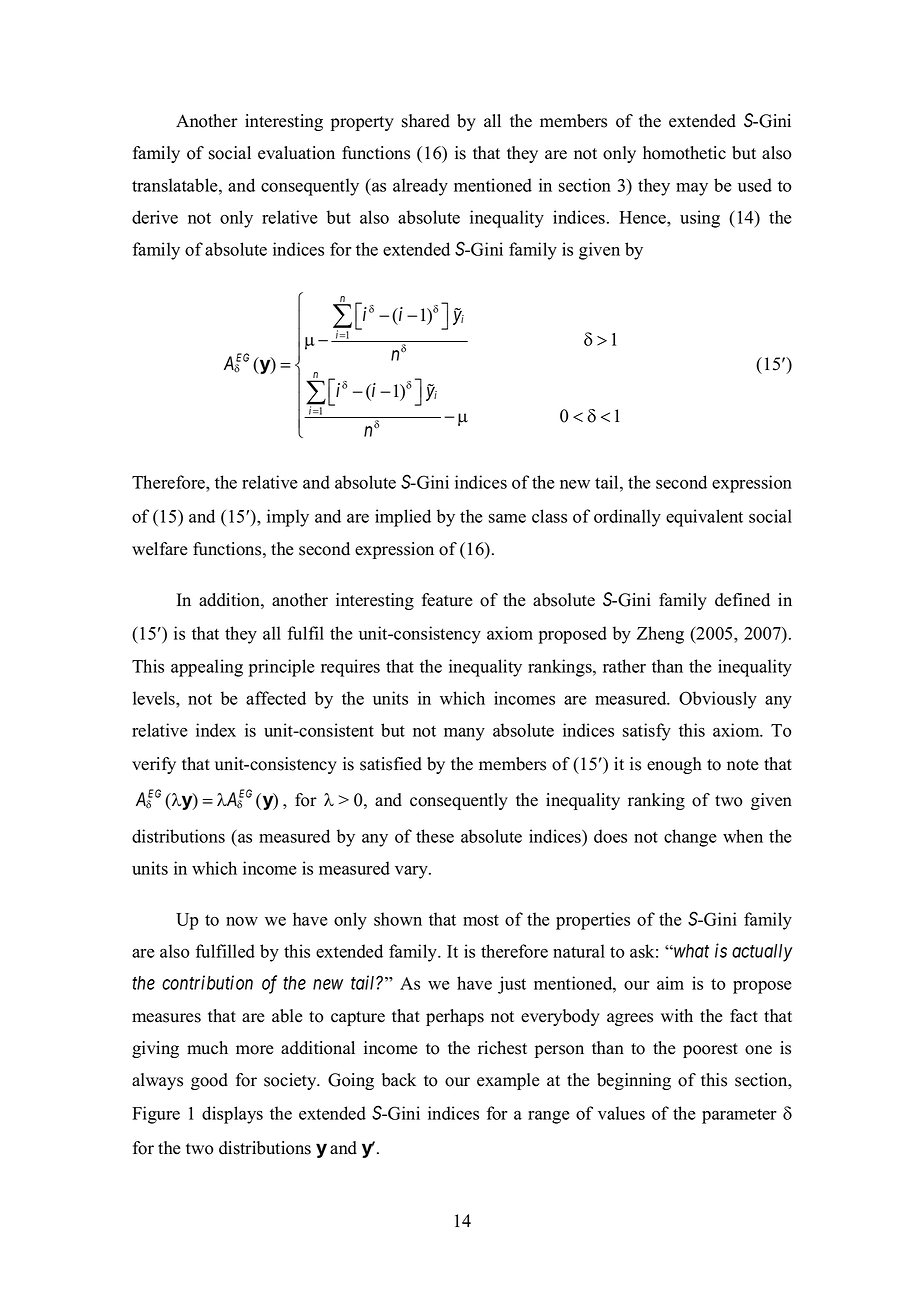  What do you see at coordinates (692, 189) in the page?
I see `may` at bounding box center [692, 189].
